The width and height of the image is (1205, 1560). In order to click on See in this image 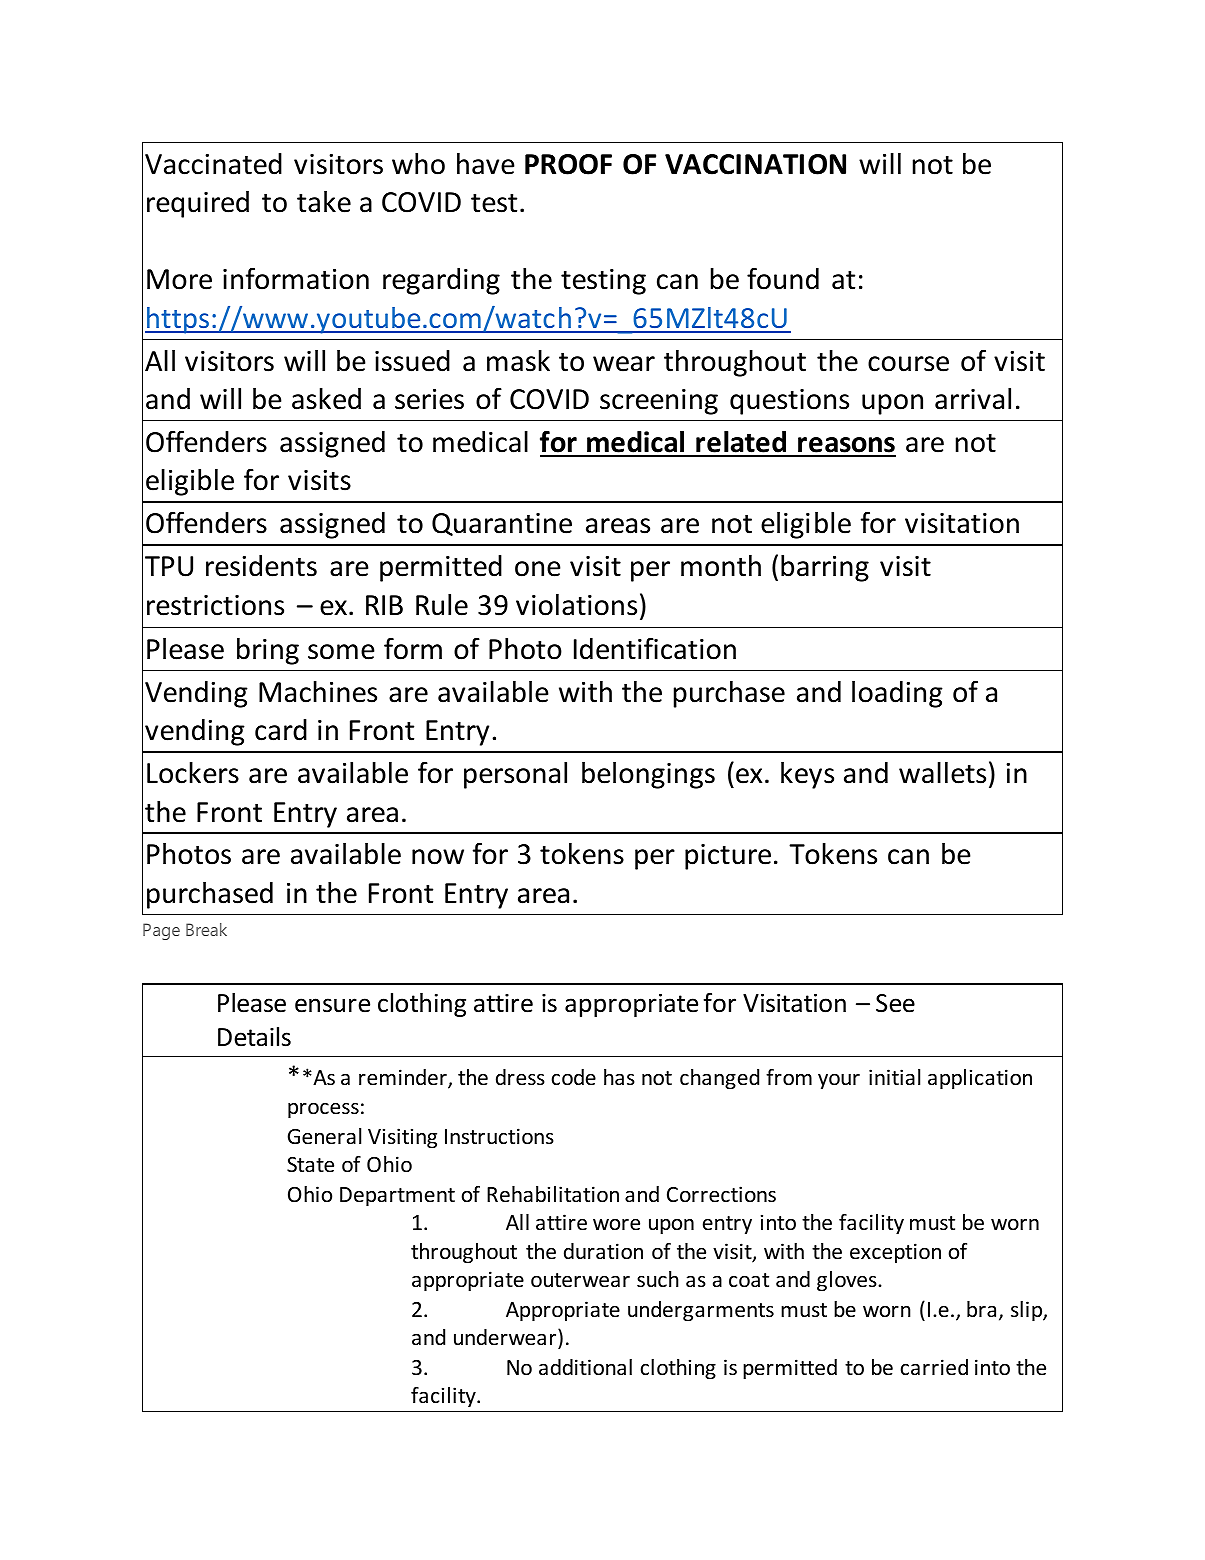, I will do `click(895, 1003)`.
